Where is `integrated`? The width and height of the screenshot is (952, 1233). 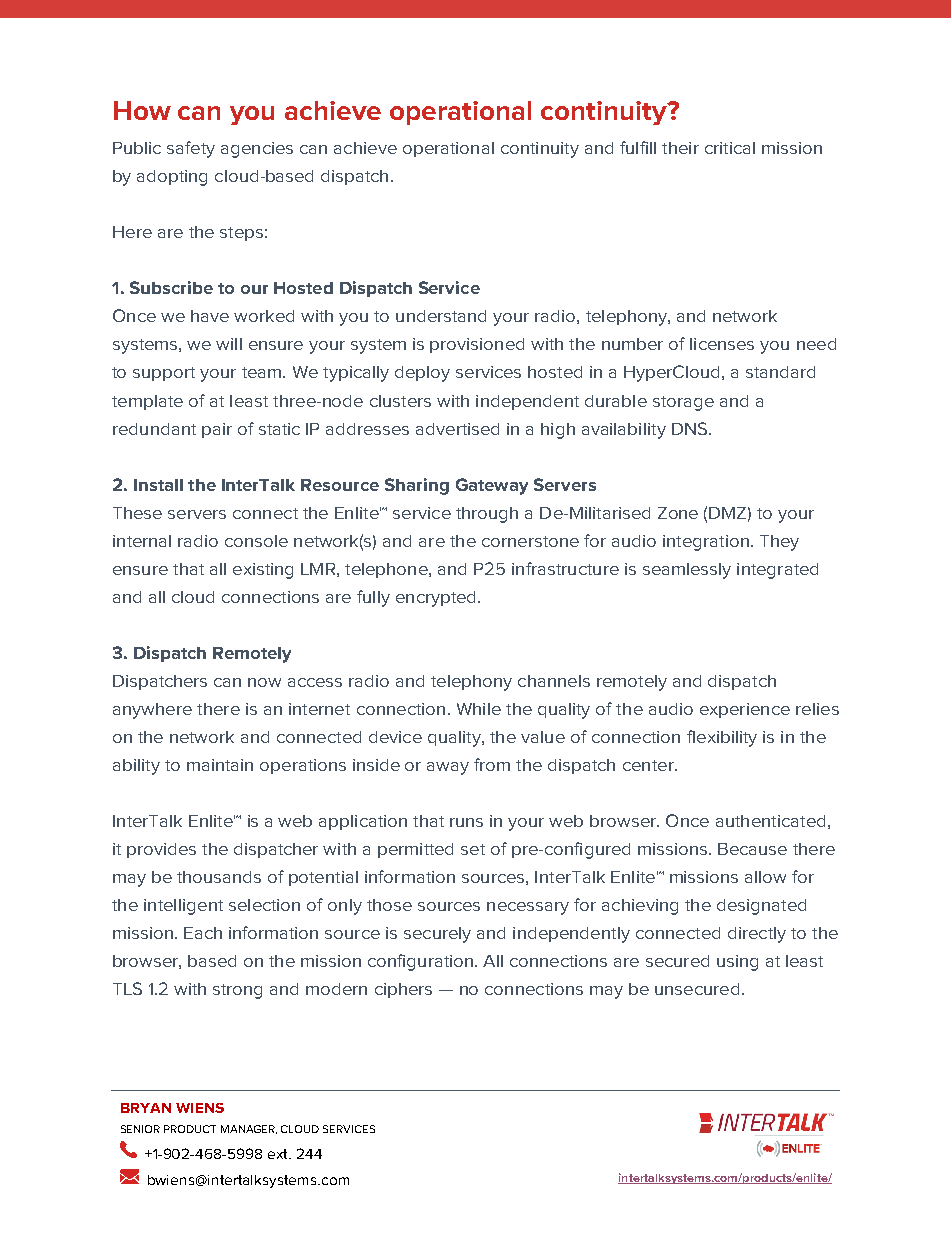 integrated is located at coordinates (777, 571).
